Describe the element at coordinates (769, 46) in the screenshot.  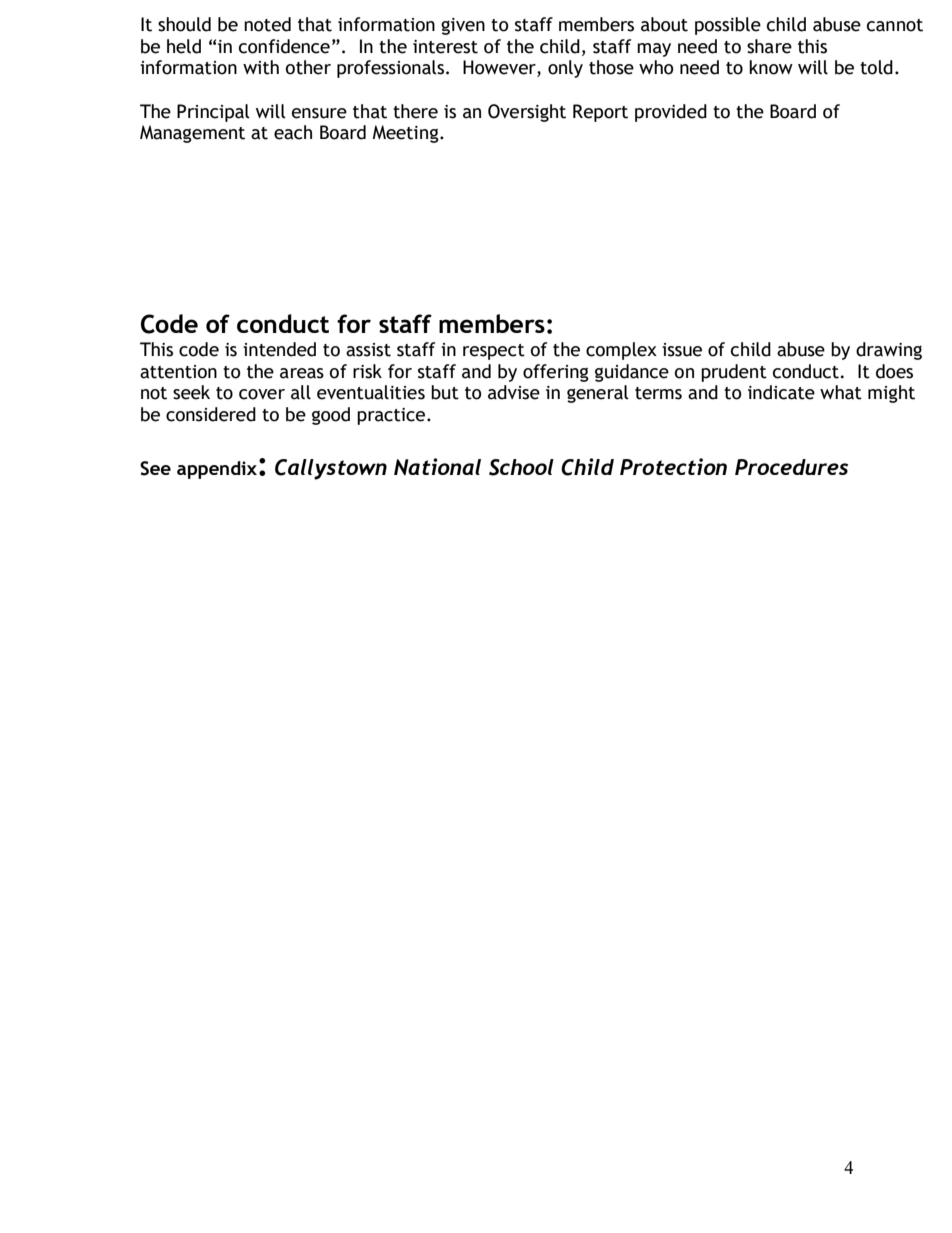
I see `share` at that location.
